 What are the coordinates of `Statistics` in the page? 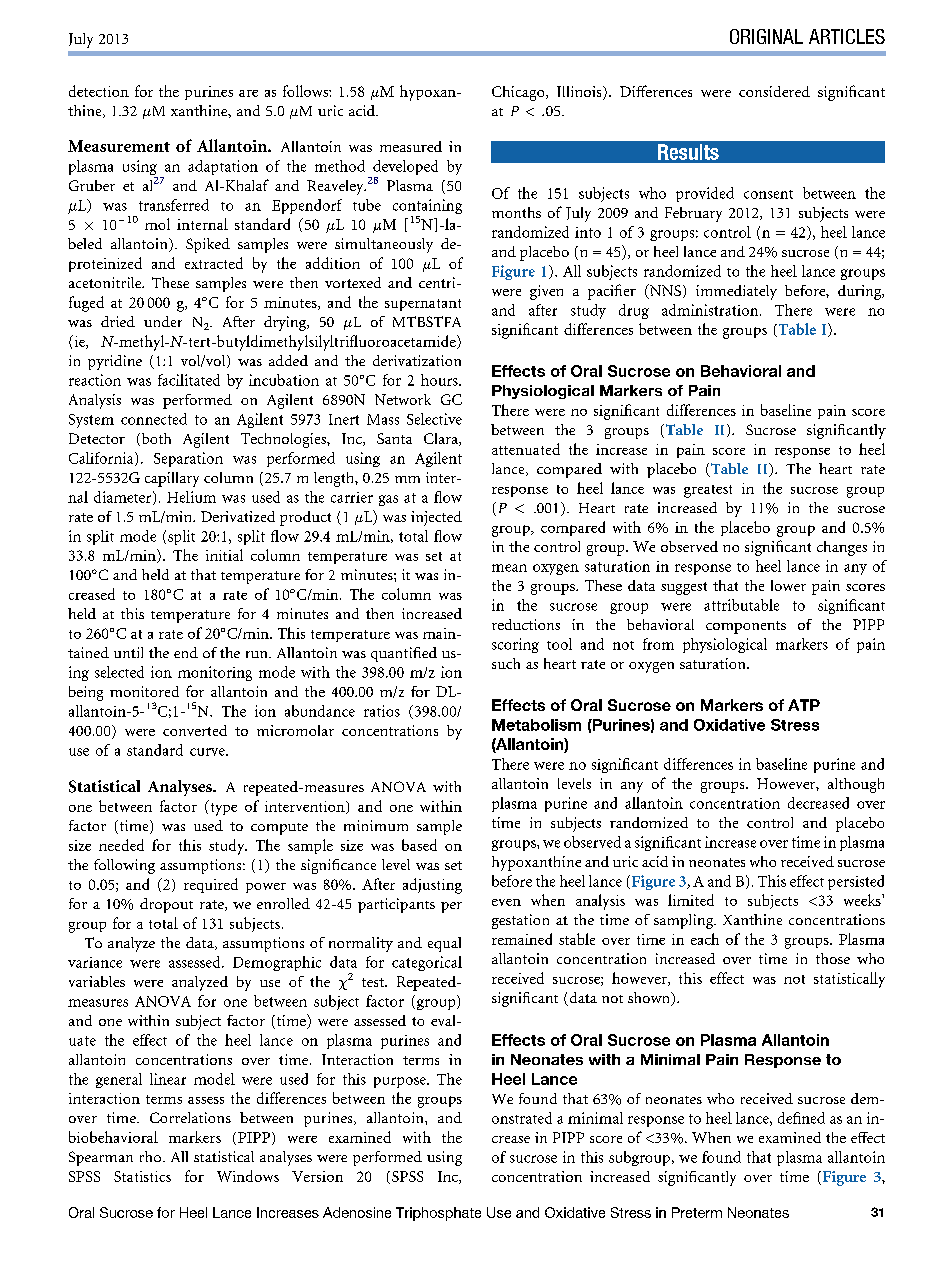 It's located at (142, 1176).
